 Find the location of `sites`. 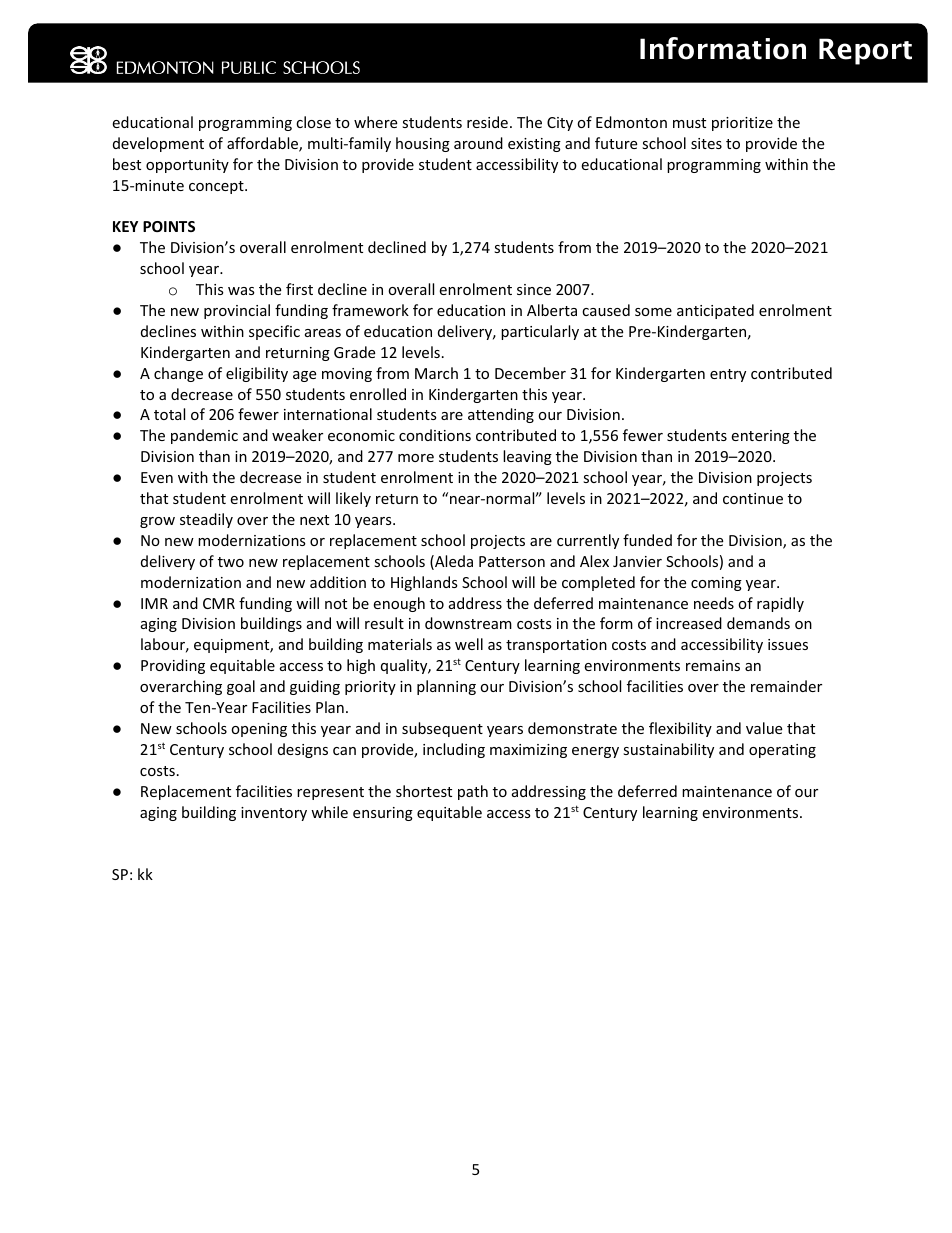

sites is located at coordinates (706, 143).
